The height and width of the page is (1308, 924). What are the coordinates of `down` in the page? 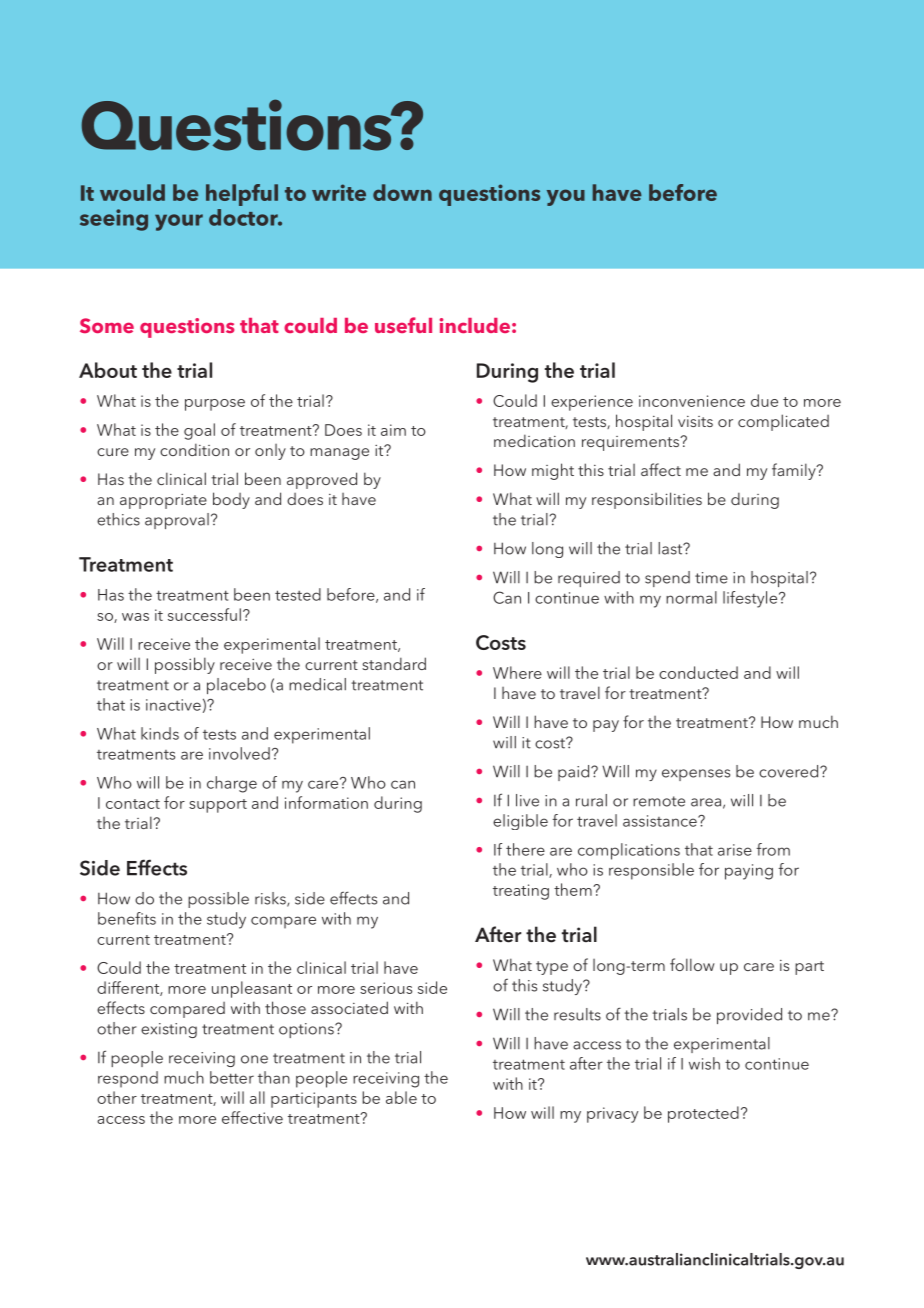 It's located at (402, 192).
